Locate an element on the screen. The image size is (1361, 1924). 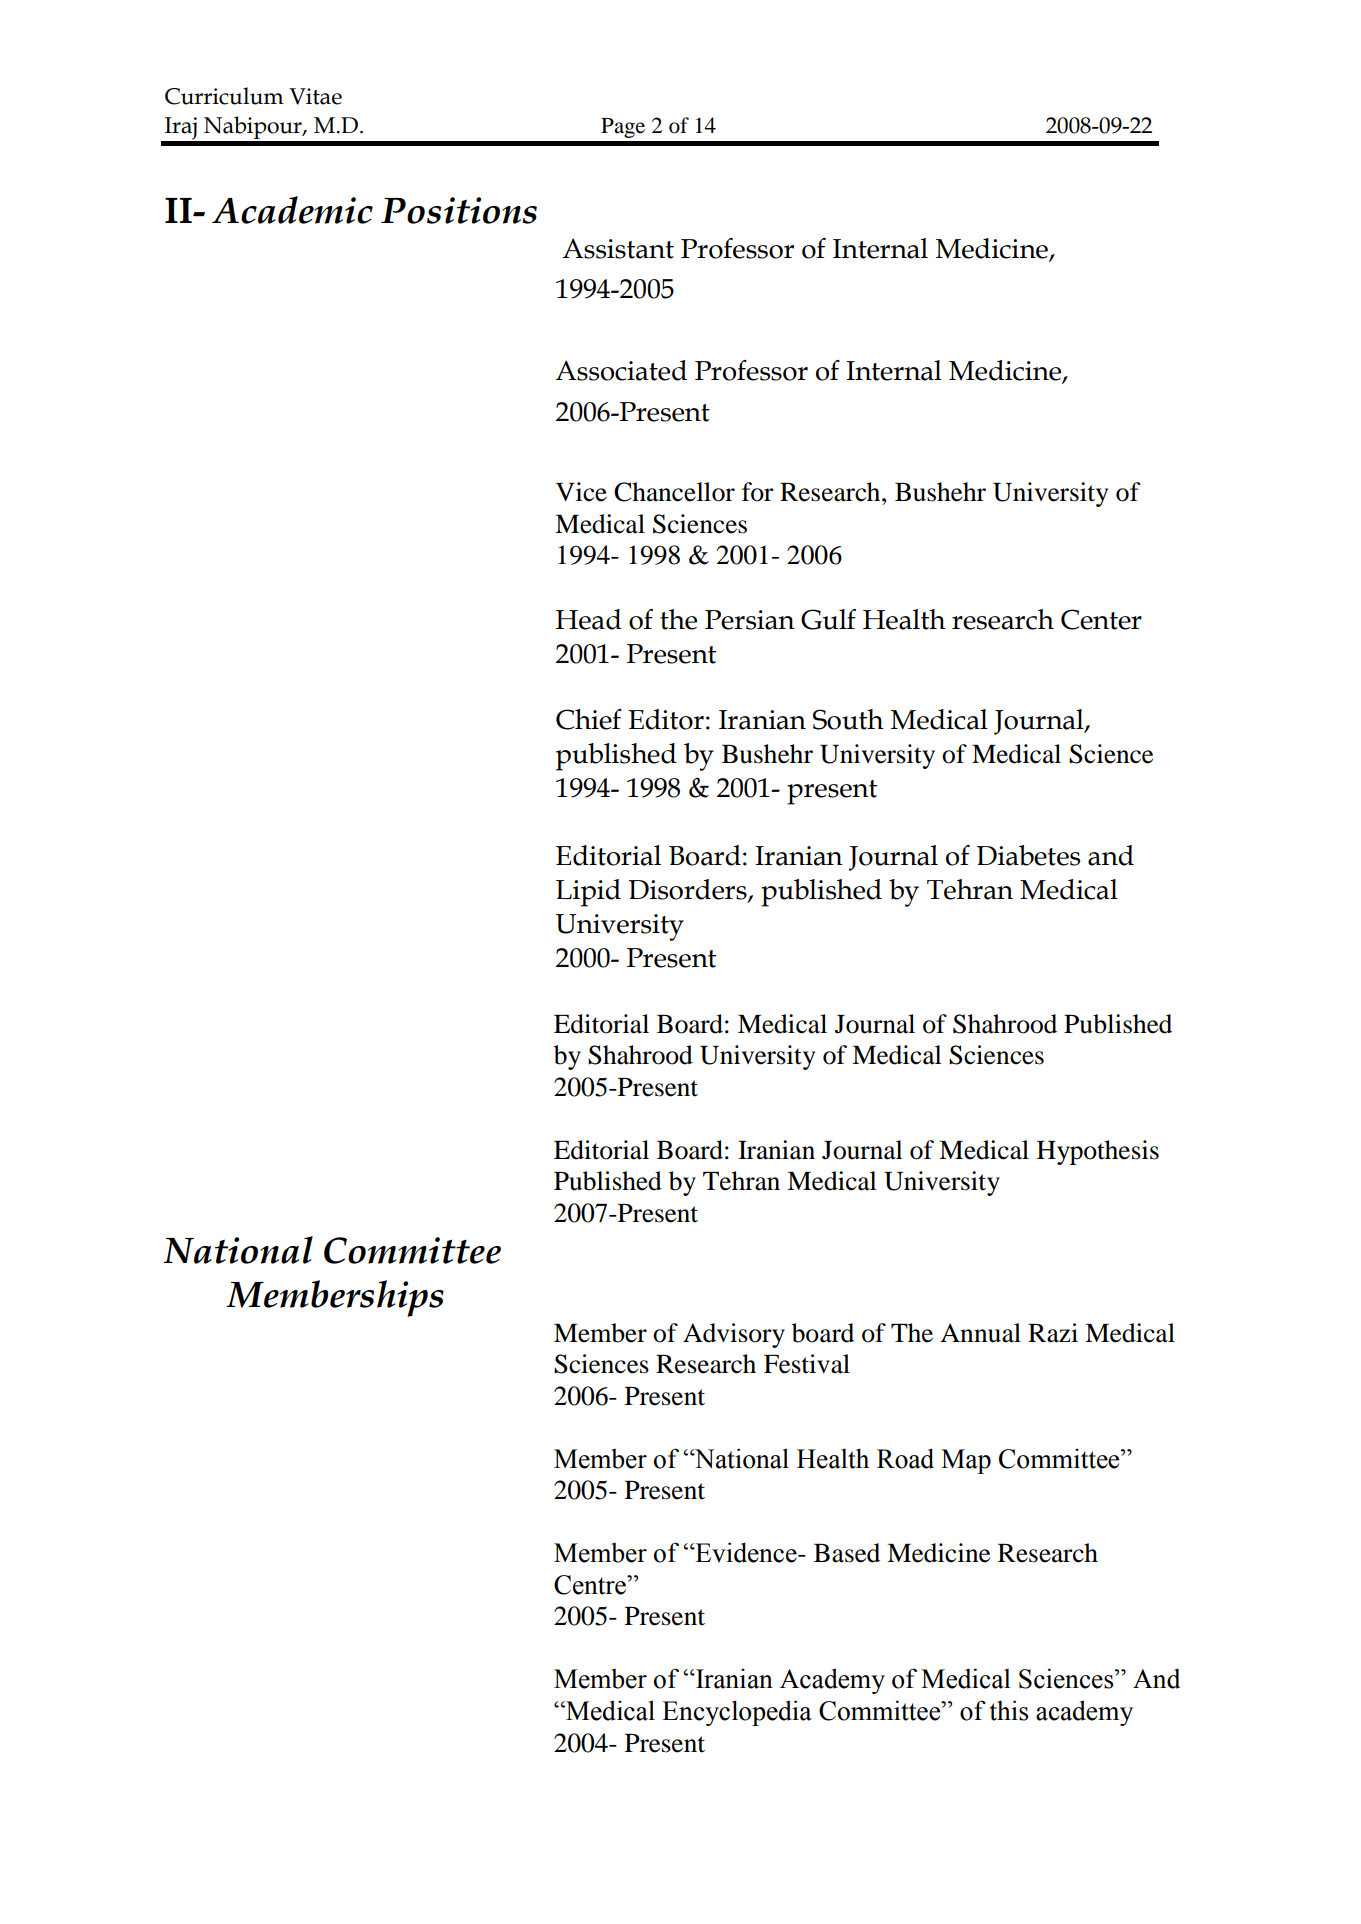
Encyclopedia is located at coordinates (737, 1713).
